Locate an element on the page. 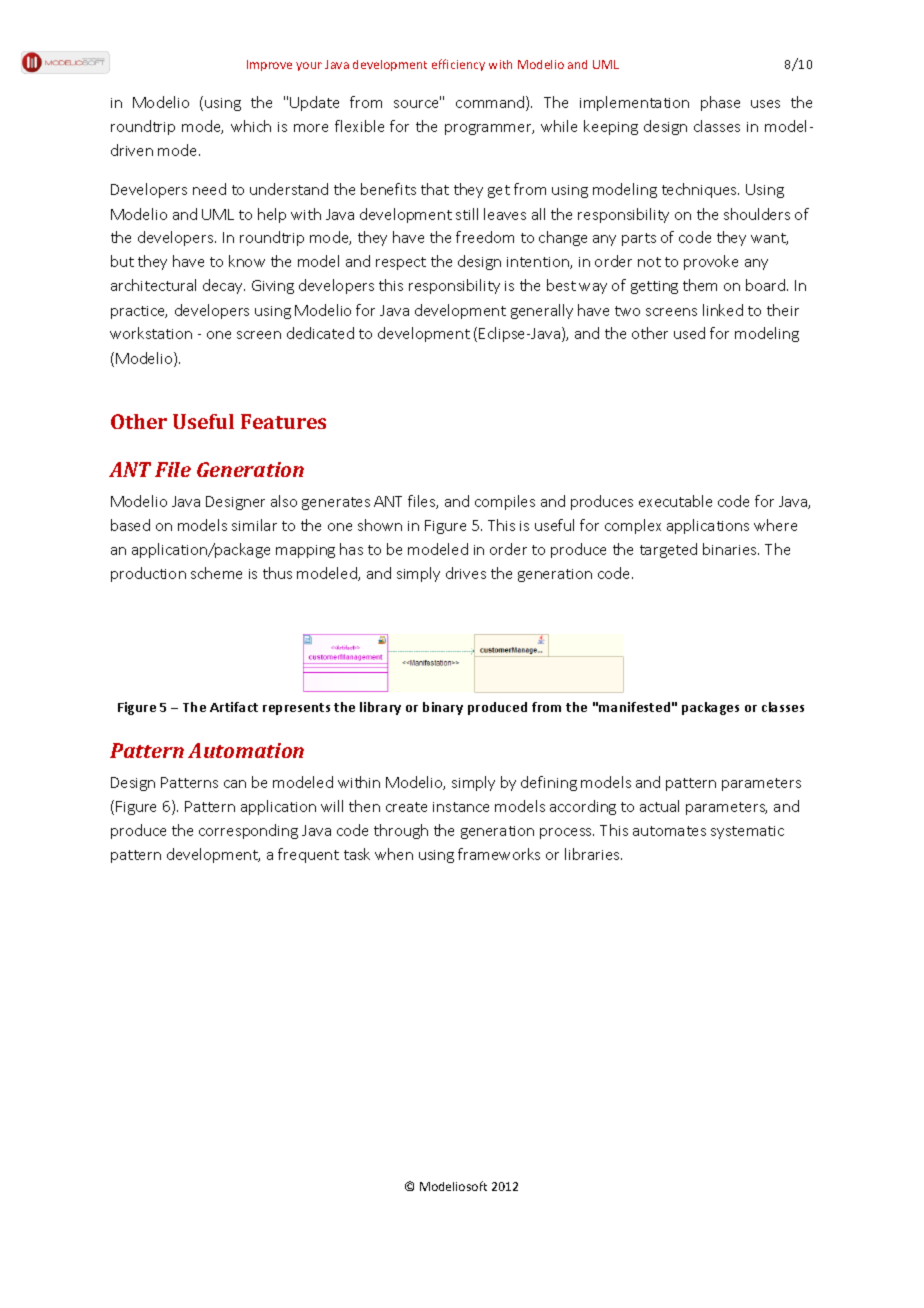 The width and height of the image is (924, 1308). phase is located at coordinates (720, 103).
